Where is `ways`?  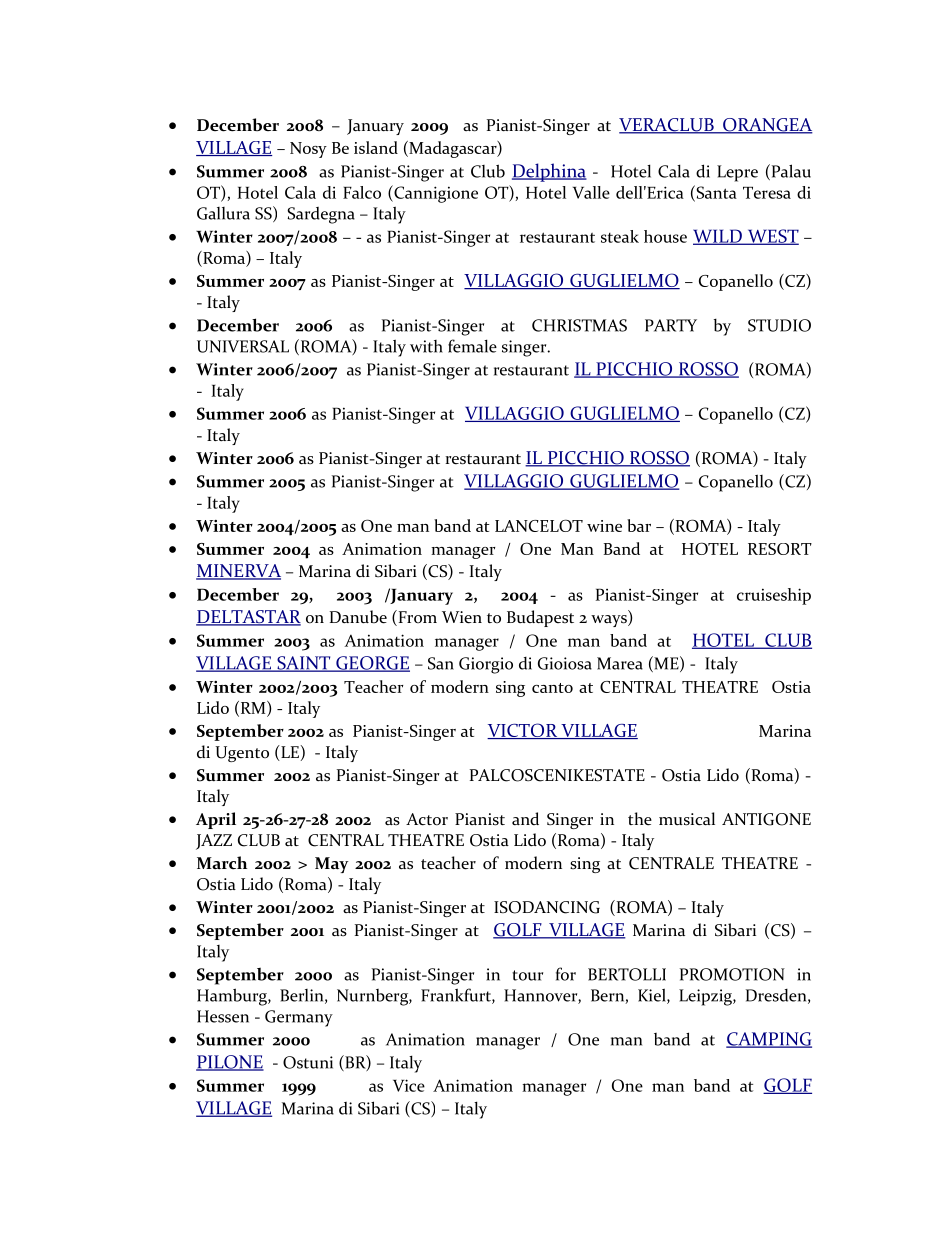 ways is located at coordinates (610, 621).
